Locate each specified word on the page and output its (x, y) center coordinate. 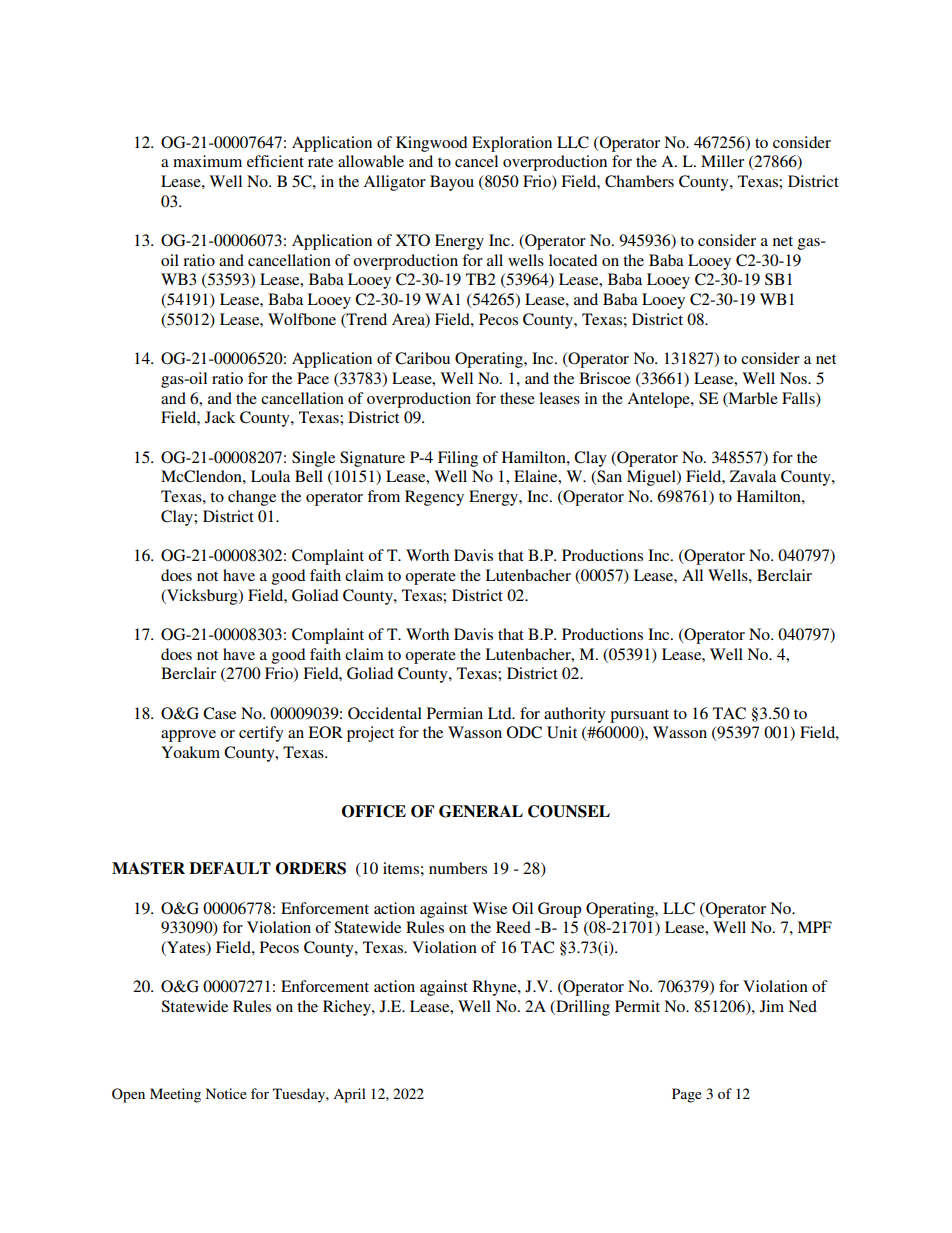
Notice (226, 1093)
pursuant (639, 716)
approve (188, 736)
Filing (458, 459)
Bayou (452, 183)
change (252, 498)
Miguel (652, 478)
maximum (207, 161)
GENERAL (481, 811)
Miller (722, 161)
